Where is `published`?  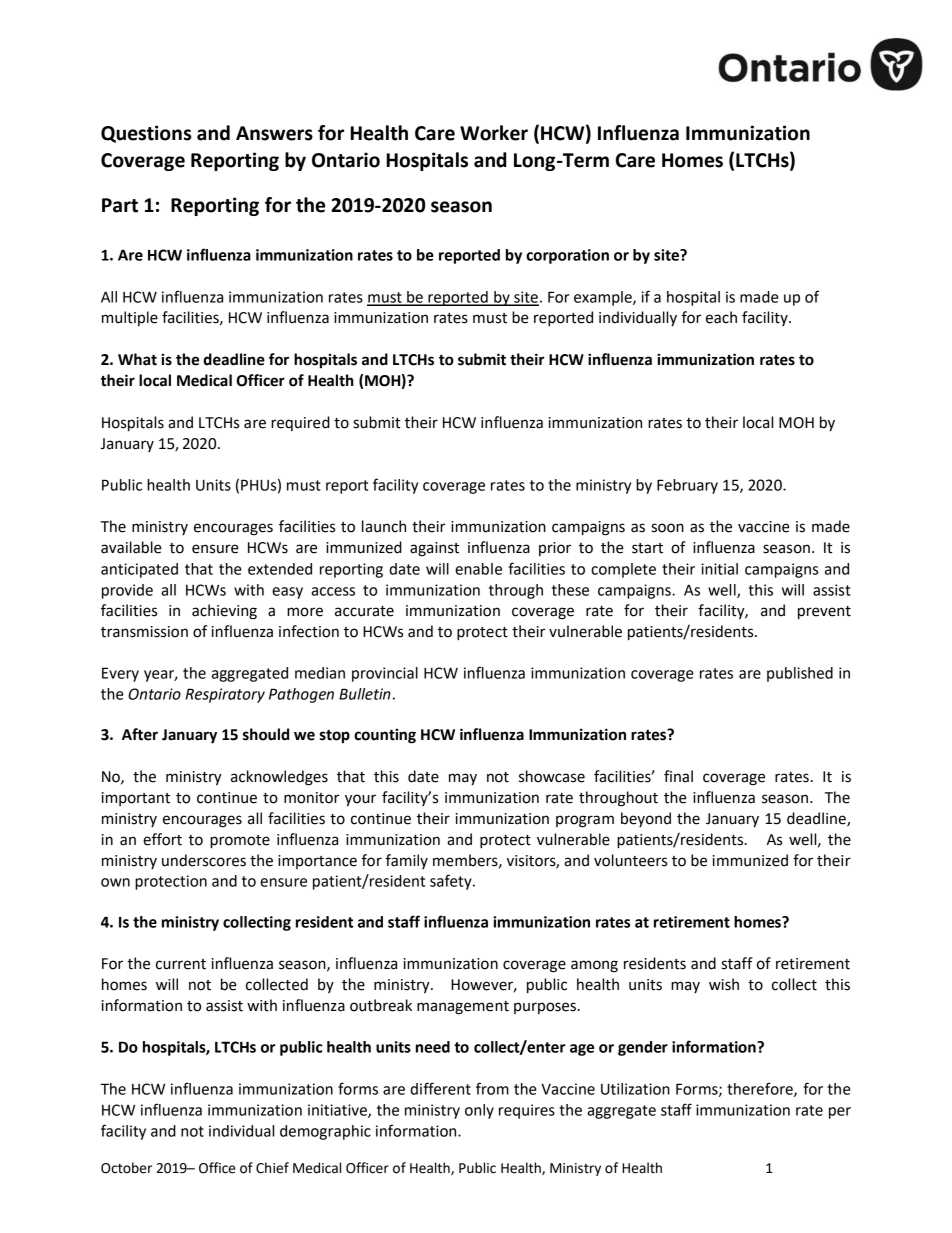 published is located at coordinates (800, 674).
